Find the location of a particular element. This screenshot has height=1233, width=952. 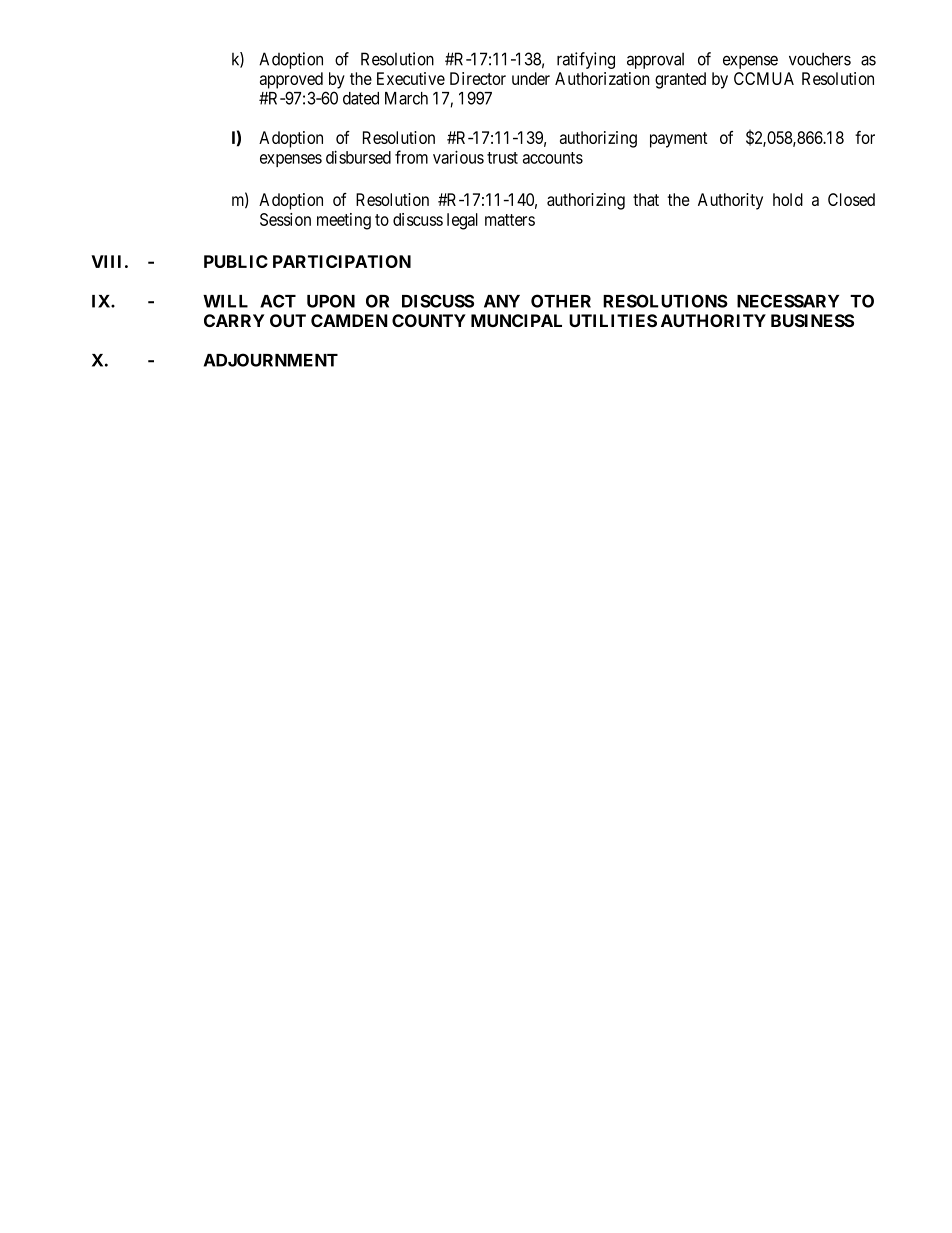

disbursed is located at coordinates (358, 157).
